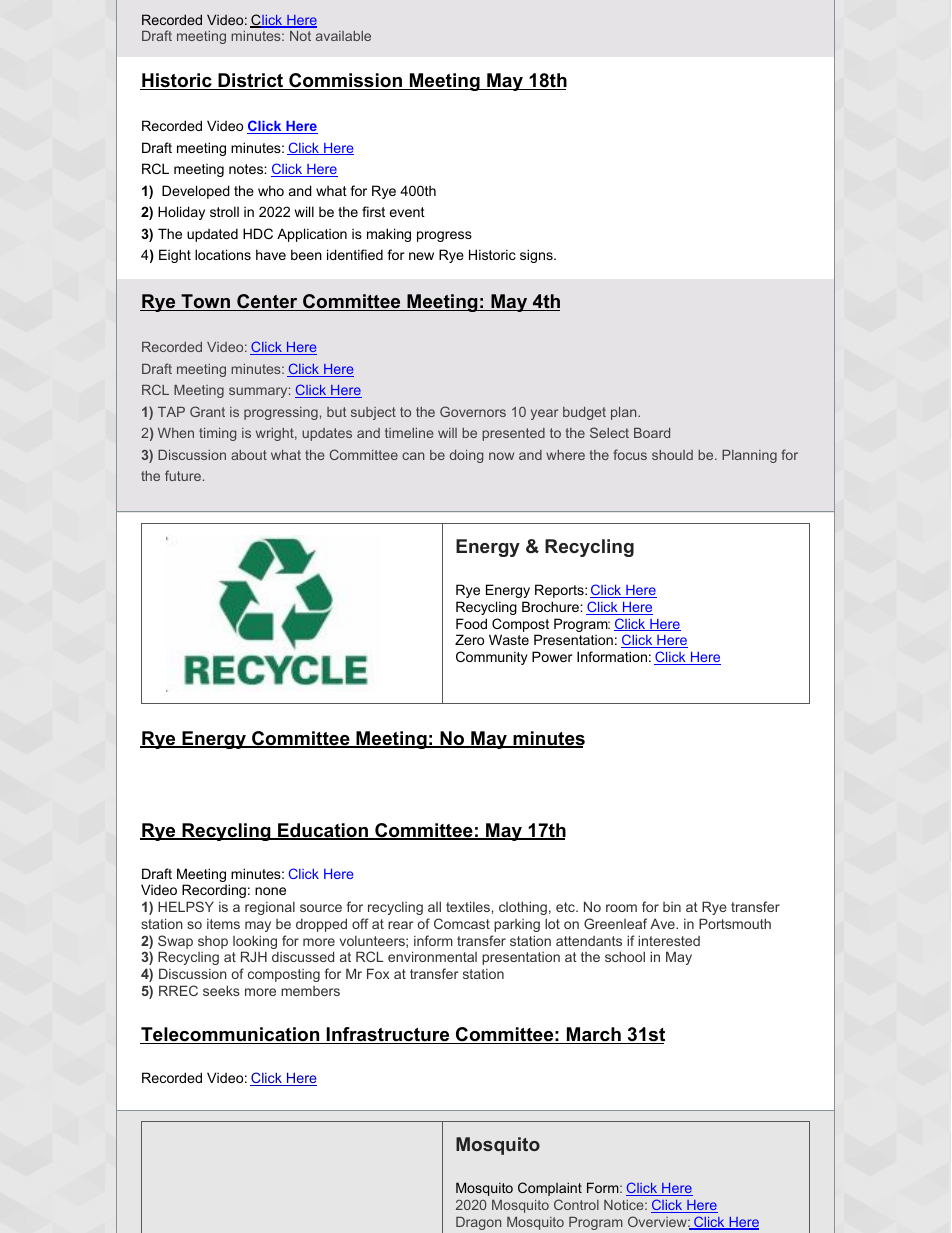  What do you see at coordinates (345, 81) in the document?
I see `Commission` at bounding box center [345, 81].
